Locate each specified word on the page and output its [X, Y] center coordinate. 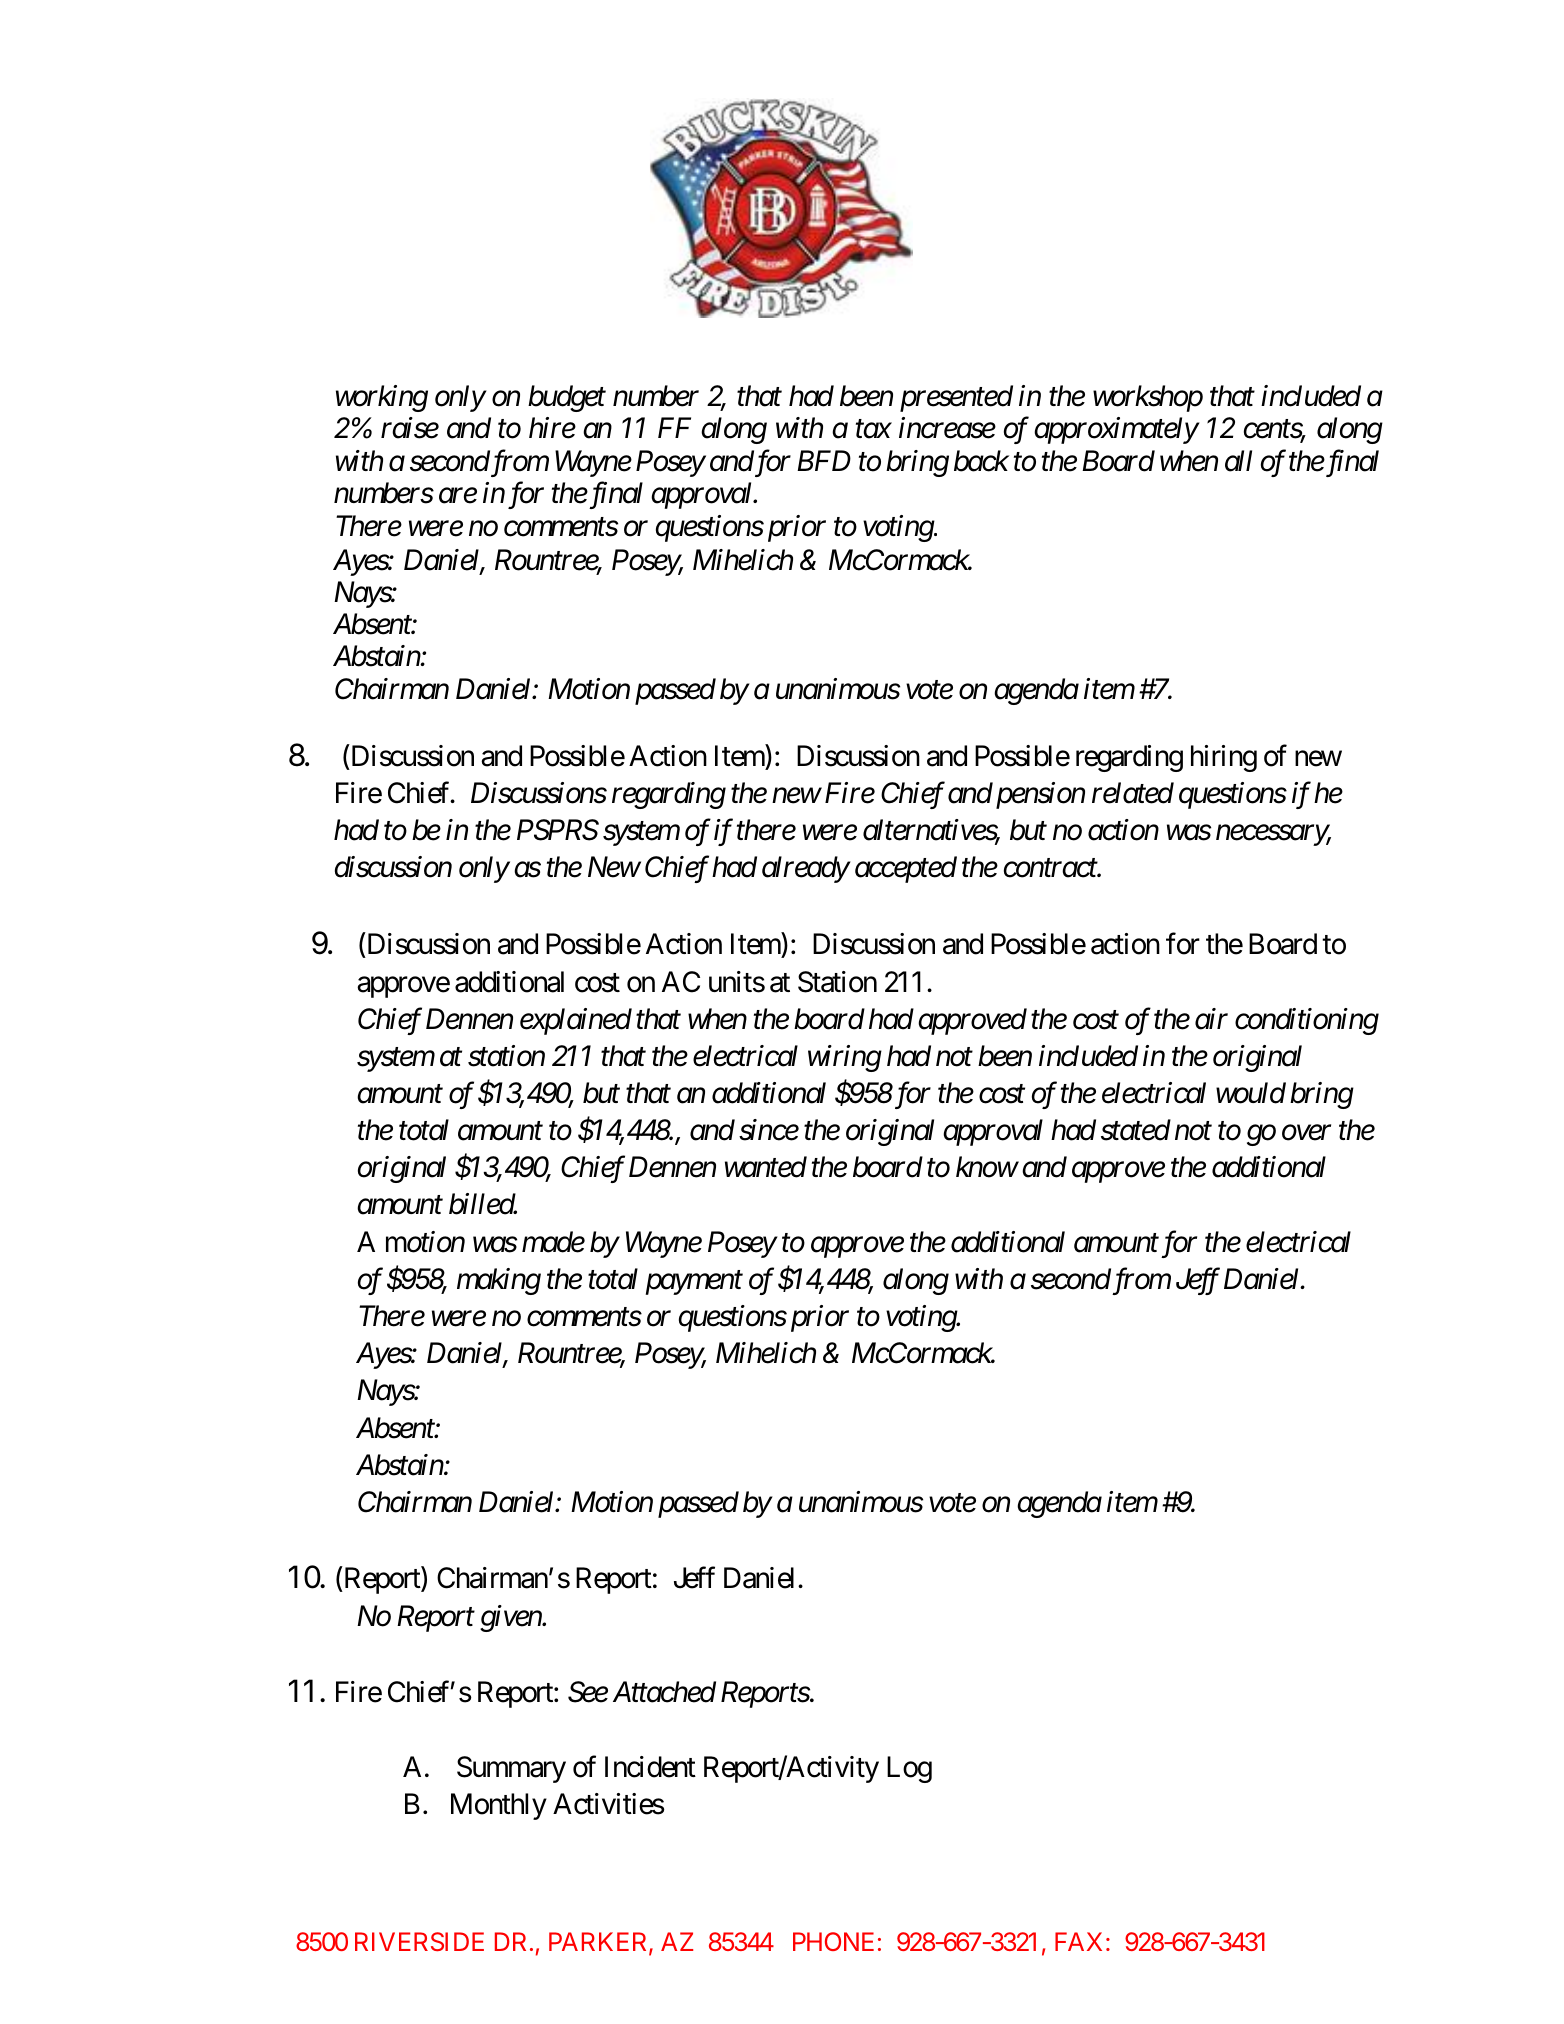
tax [874, 430]
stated [1136, 1130]
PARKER [599, 1943]
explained [576, 1021]
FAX [1078, 1941]
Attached [664, 1692]
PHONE [833, 1941]
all [1238, 461]
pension [1038, 796]
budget [567, 398]
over [1306, 1133]
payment [694, 1283]
